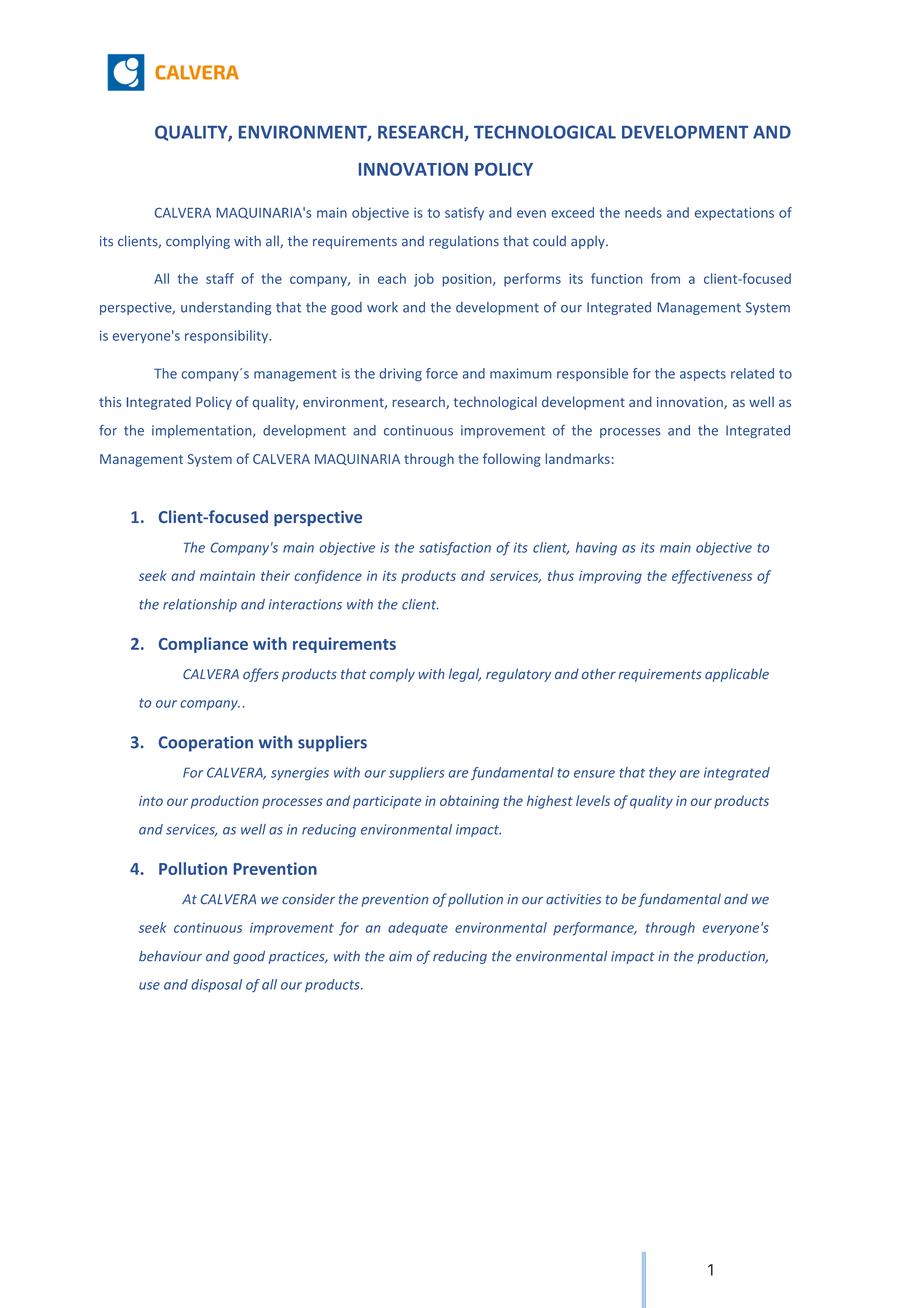 The image size is (924, 1308). I want to click on needs, so click(643, 212).
